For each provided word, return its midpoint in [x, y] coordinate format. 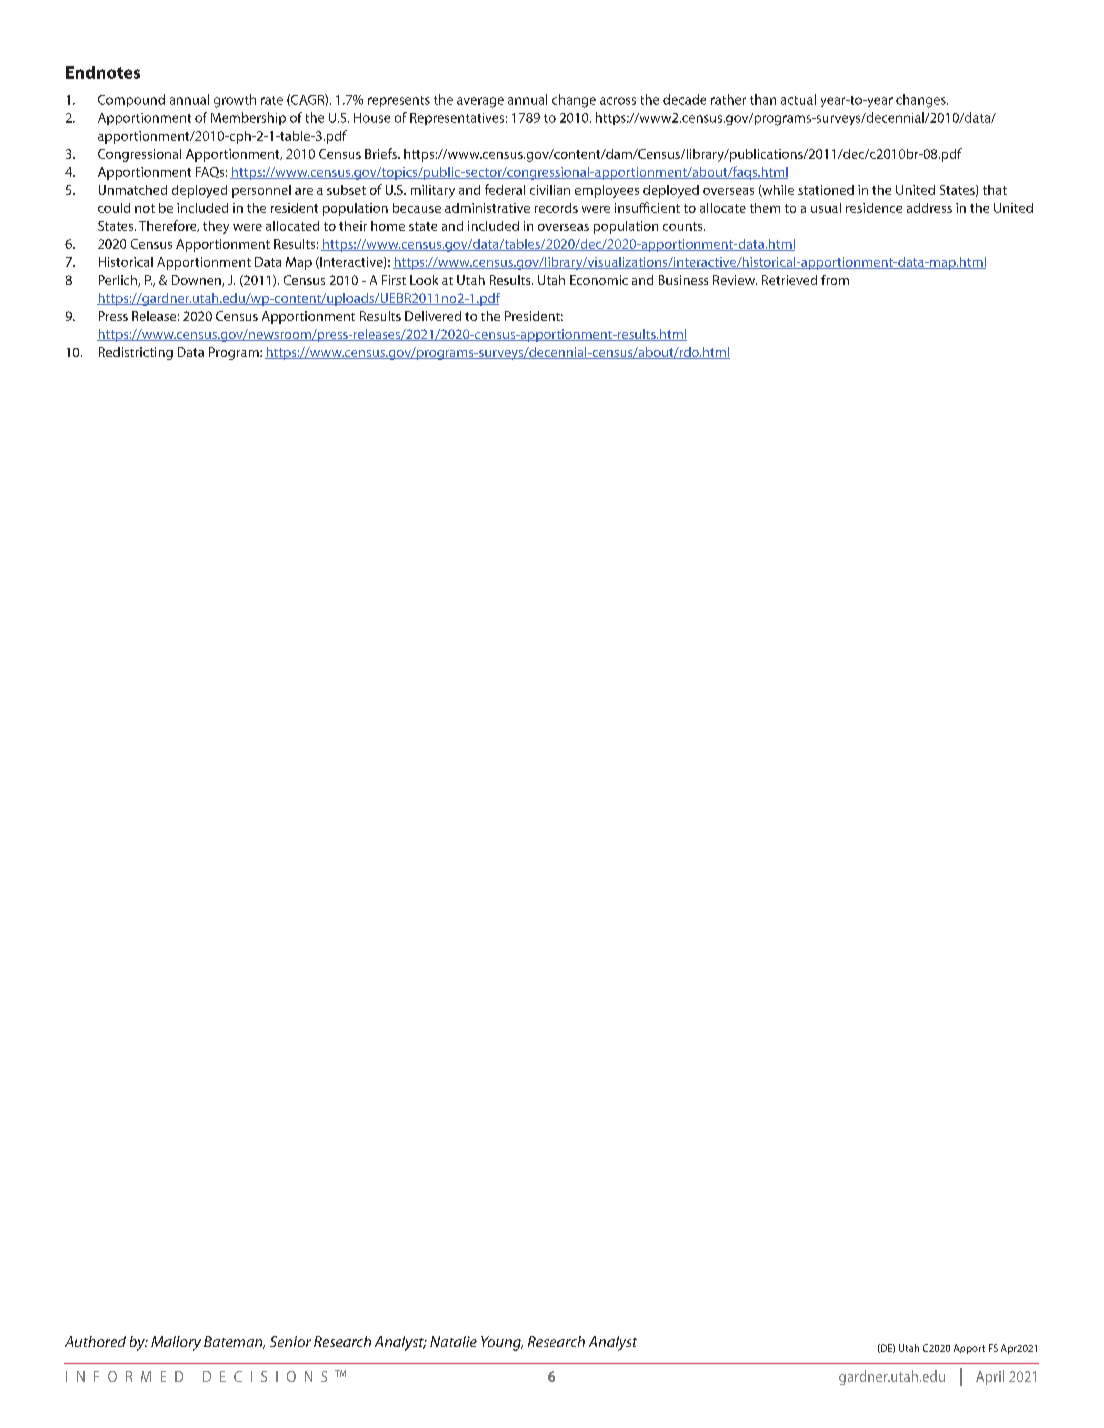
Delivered [433, 316]
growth [235, 101]
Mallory [176, 1343]
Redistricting [136, 353]
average [480, 102]
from [835, 280]
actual [798, 99]
